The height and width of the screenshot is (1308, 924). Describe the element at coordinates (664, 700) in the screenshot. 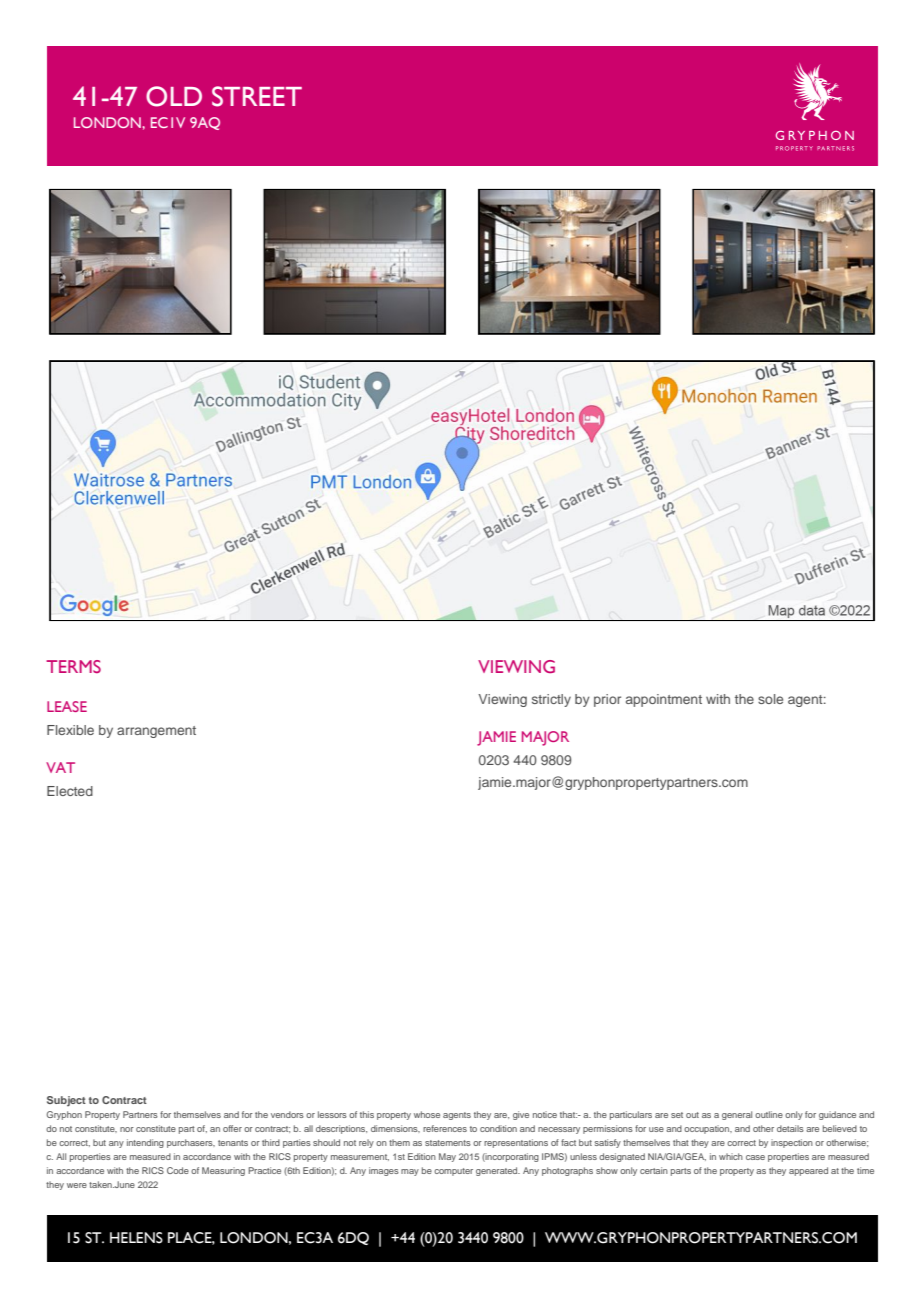

I see `appointment` at that location.
